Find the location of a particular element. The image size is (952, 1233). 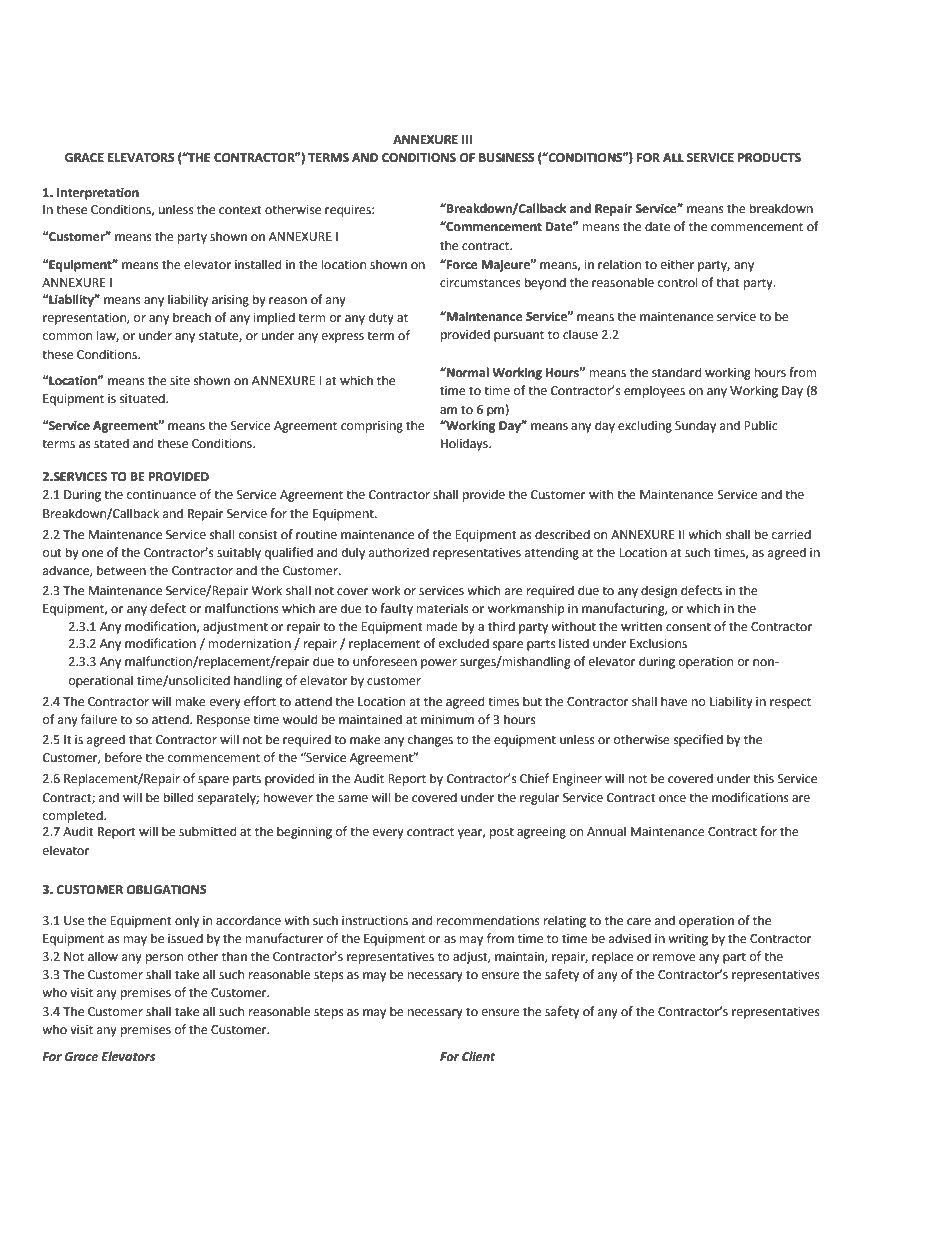

III is located at coordinates (467, 139).
